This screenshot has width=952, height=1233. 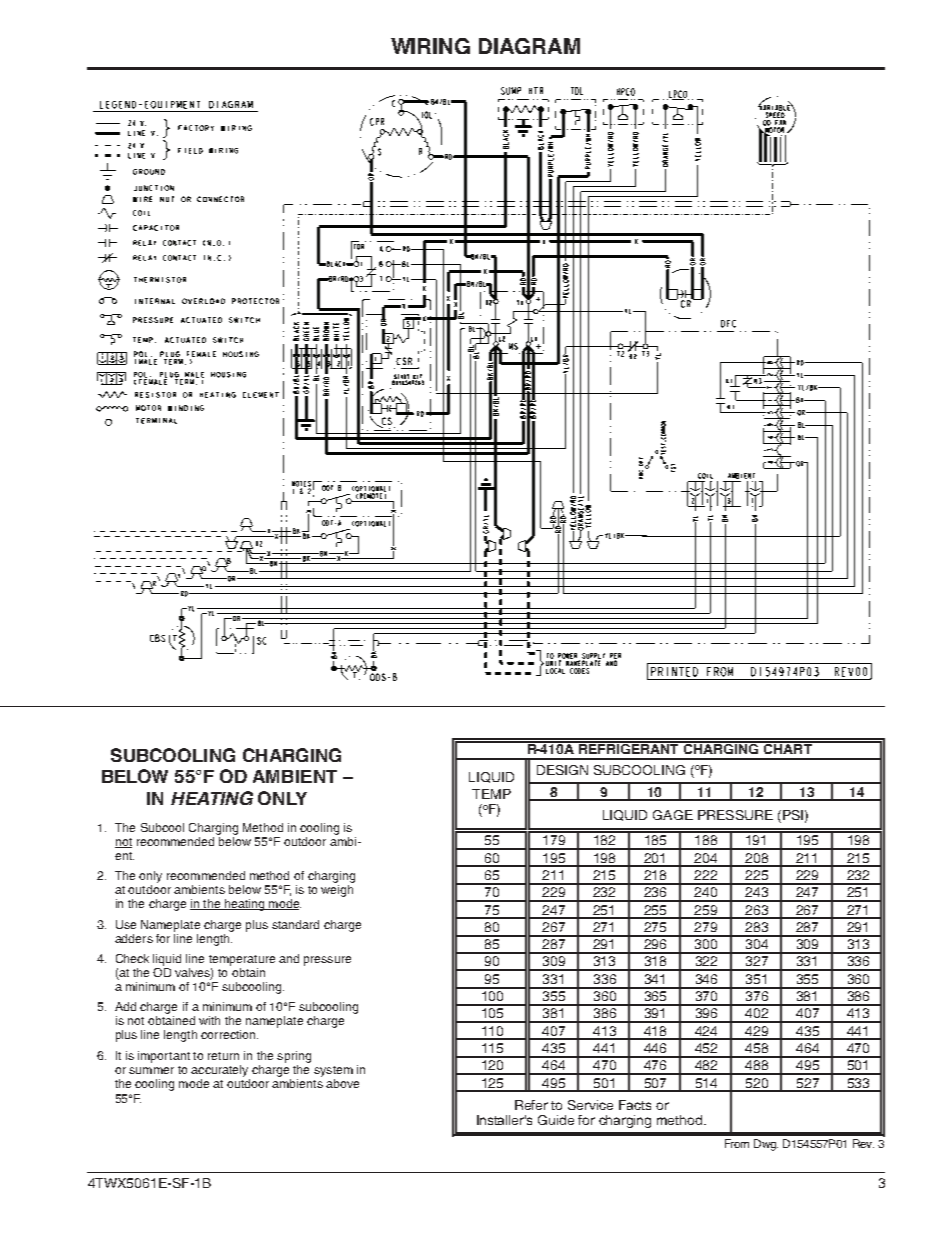 What do you see at coordinates (295, 924) in the screenshot?
I see `standard` at bounding box center [295, 924].
